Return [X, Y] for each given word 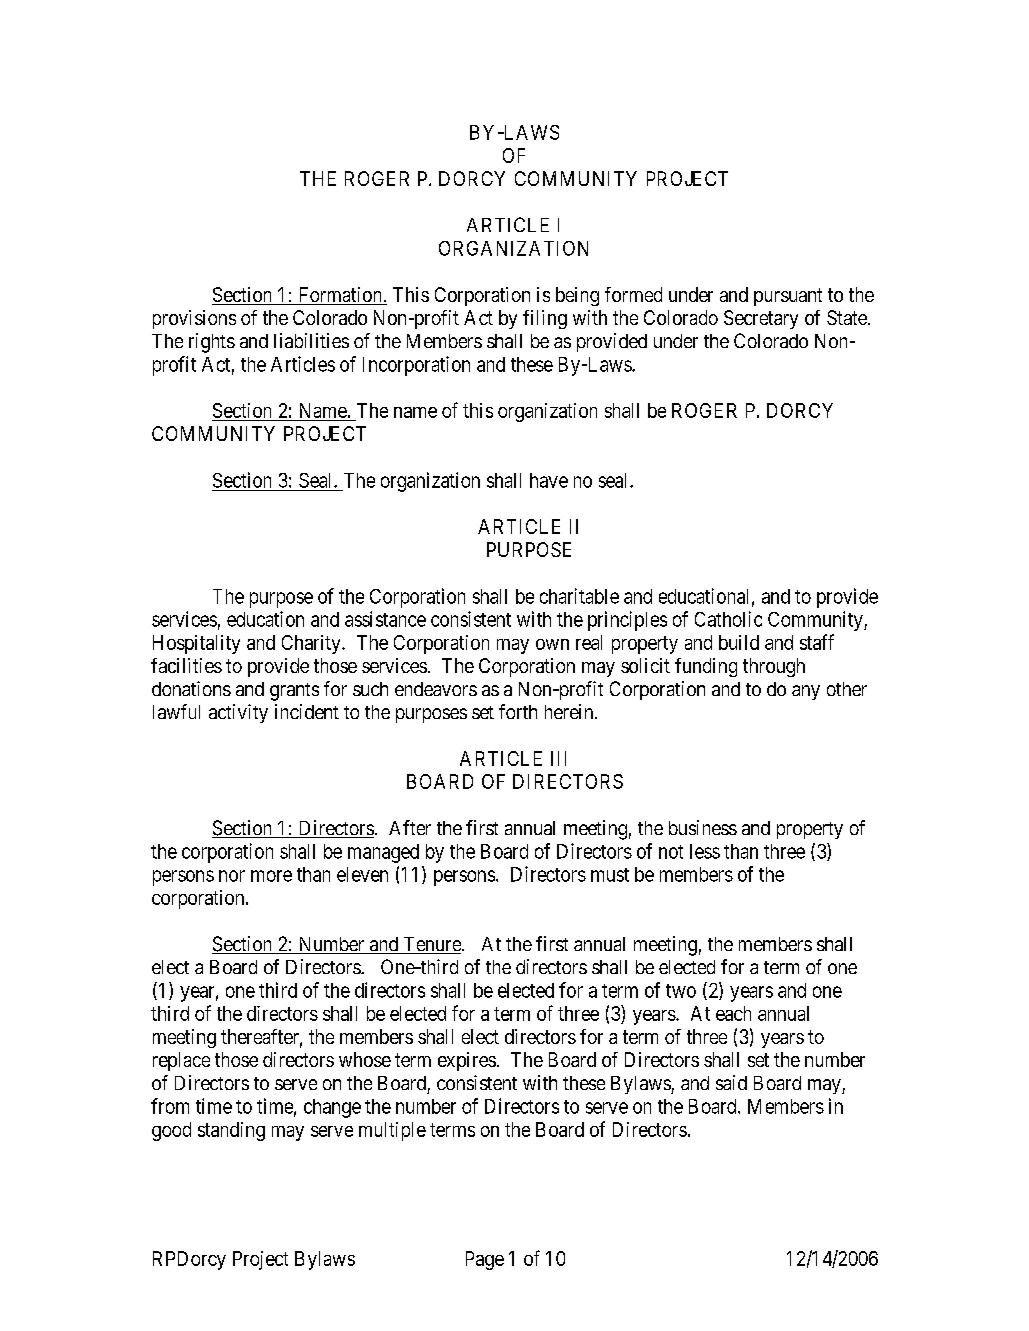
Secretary [761, 319]
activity [238, 713]
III [558, 758]
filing [545, 319]
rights [212, 343]
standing [231, 1131]
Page [485, 1260]
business [703, 827]
